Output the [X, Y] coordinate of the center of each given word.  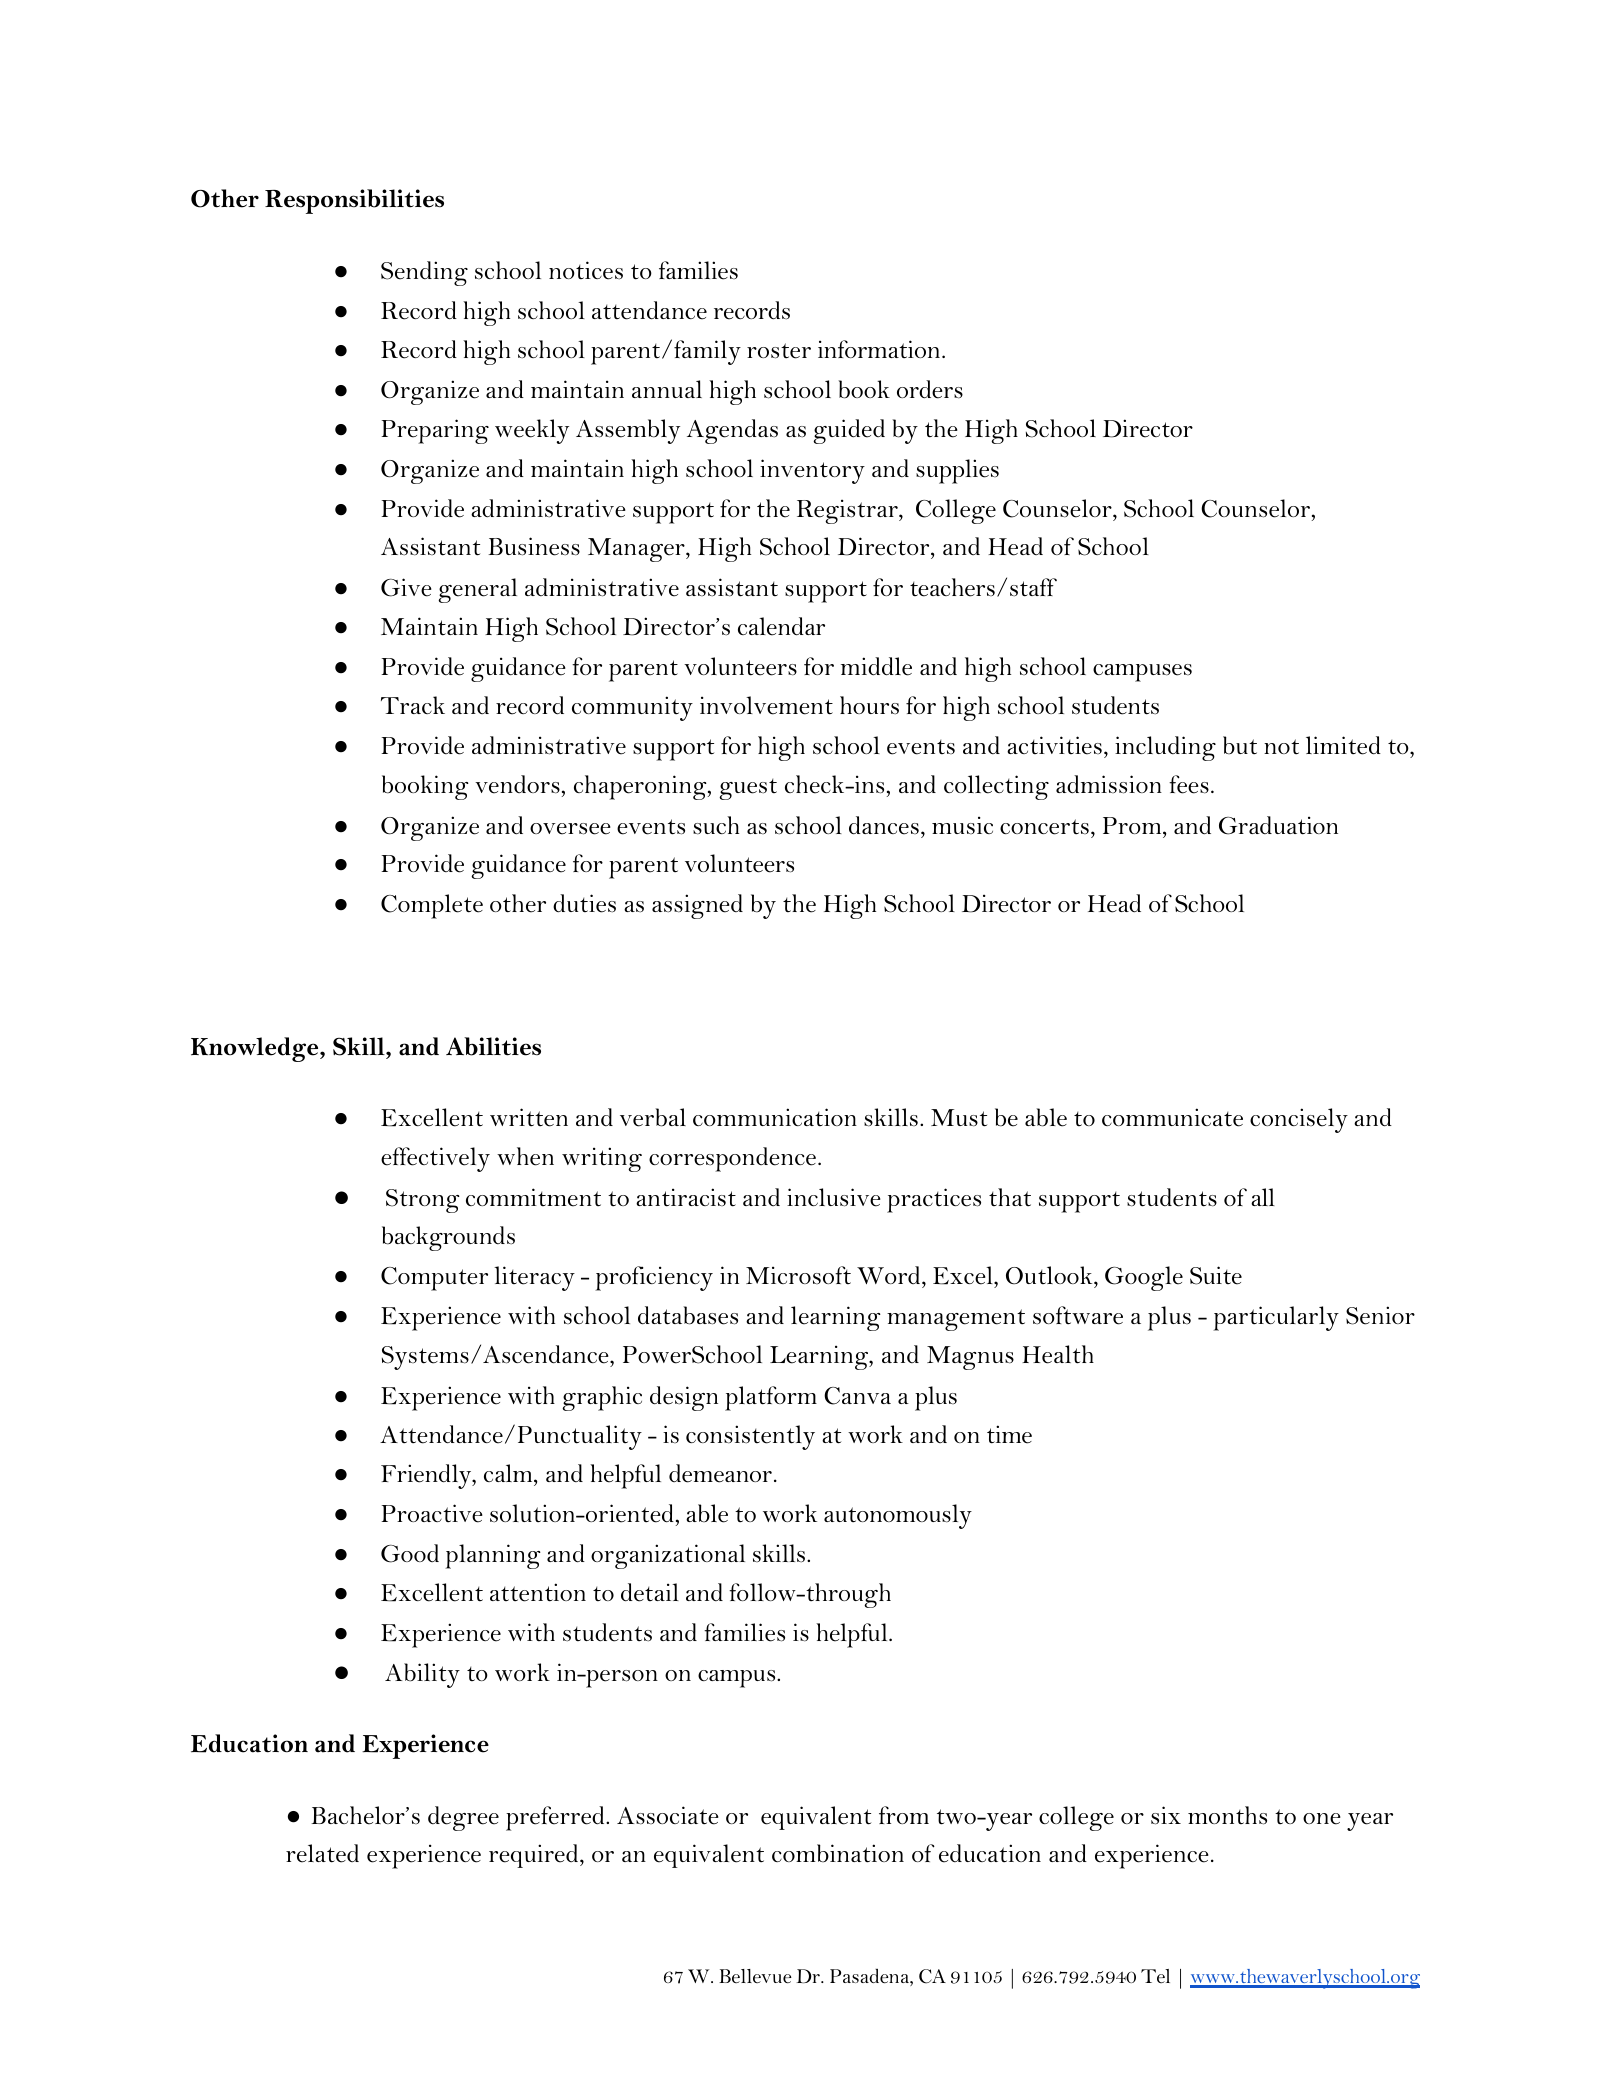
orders [930, 389]
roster [779, 351]
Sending [424, 273]
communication [775, 1117]
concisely [1299, 1120]
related [322, 1853]
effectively [435, 1159]
